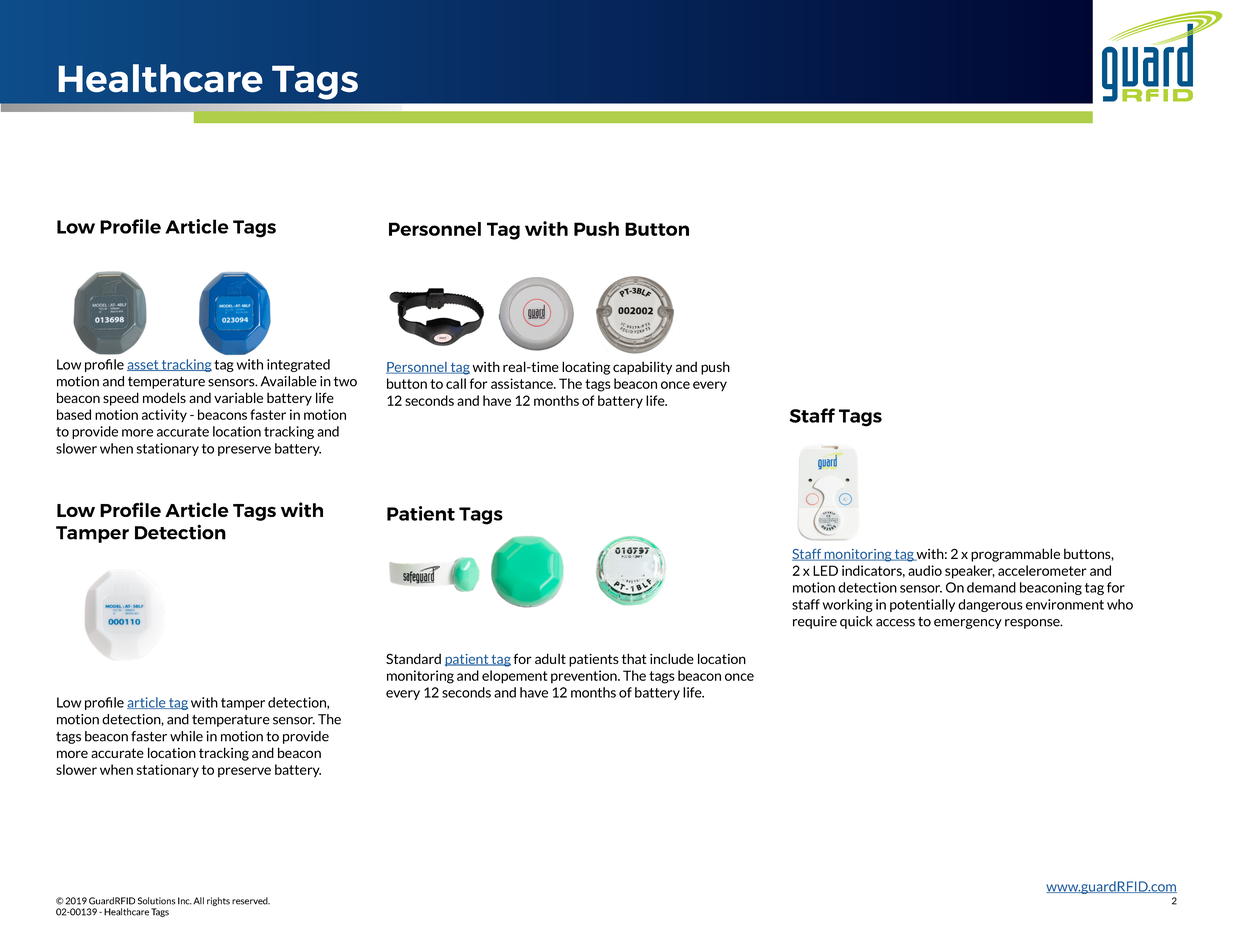 Image resolution: width=1233 pixels, height=952 pixels. I want to click on LED, so click(825, 570).
